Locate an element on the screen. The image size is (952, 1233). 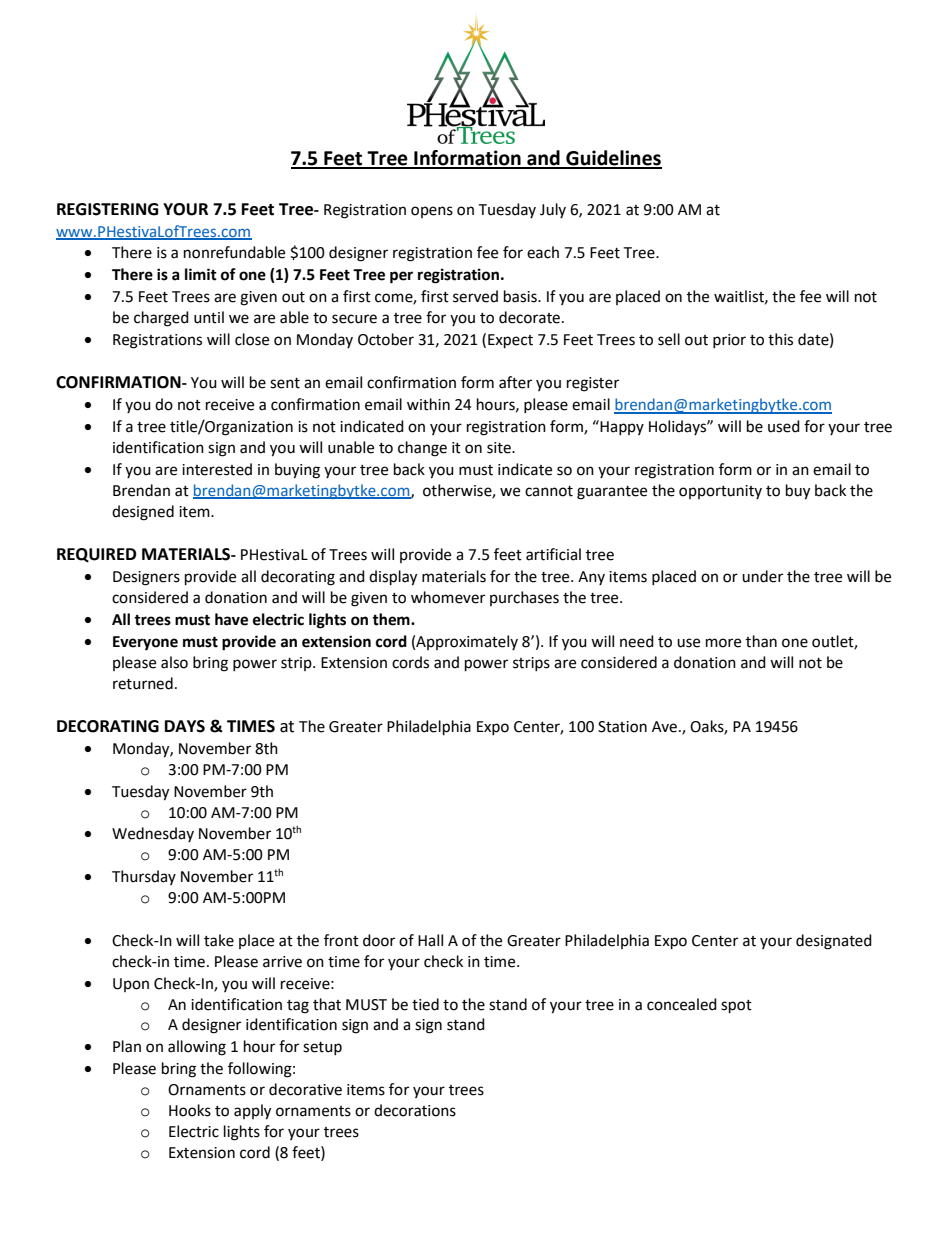
Station is located at coordinates (622, 727).
